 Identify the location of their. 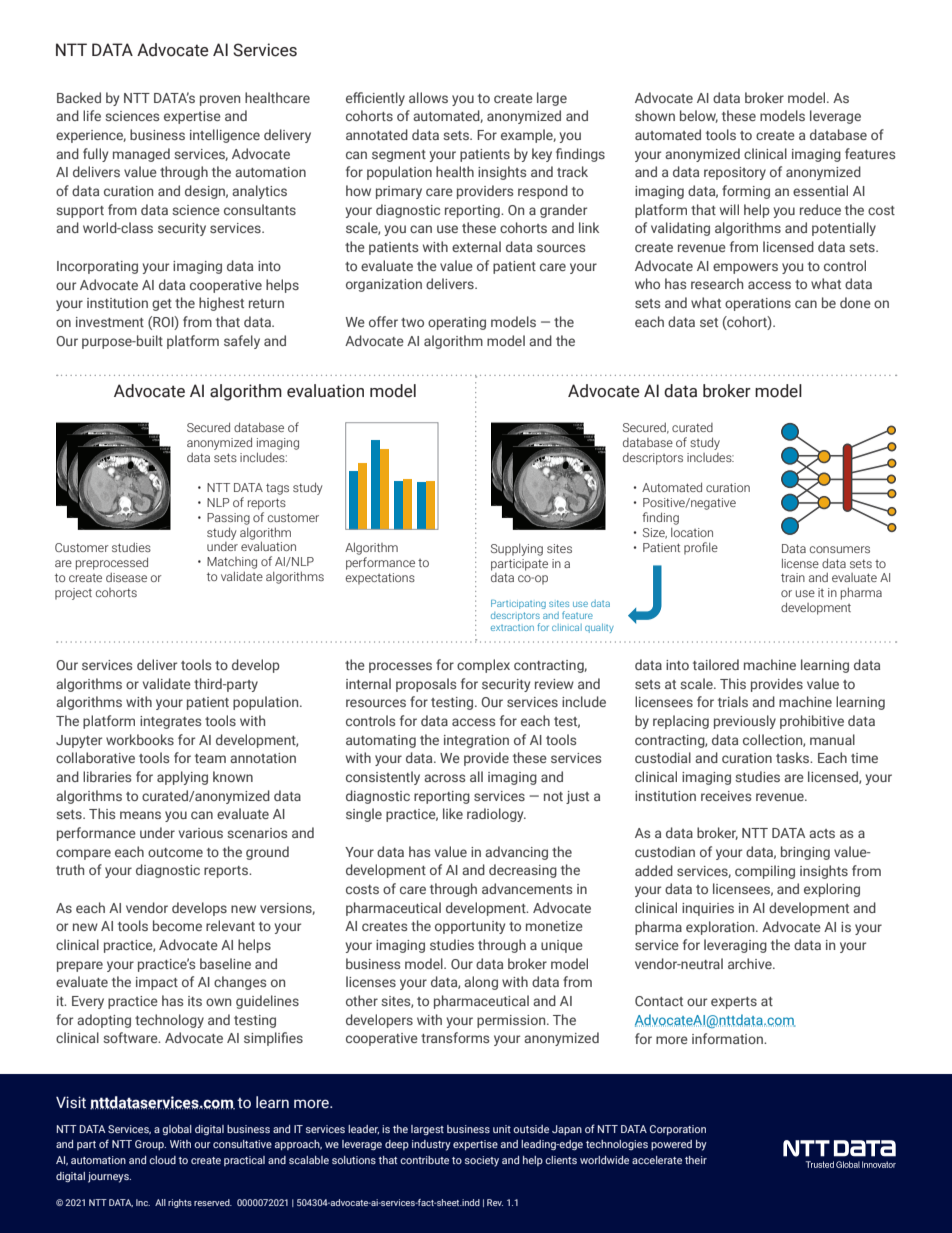
(696, 1160).
